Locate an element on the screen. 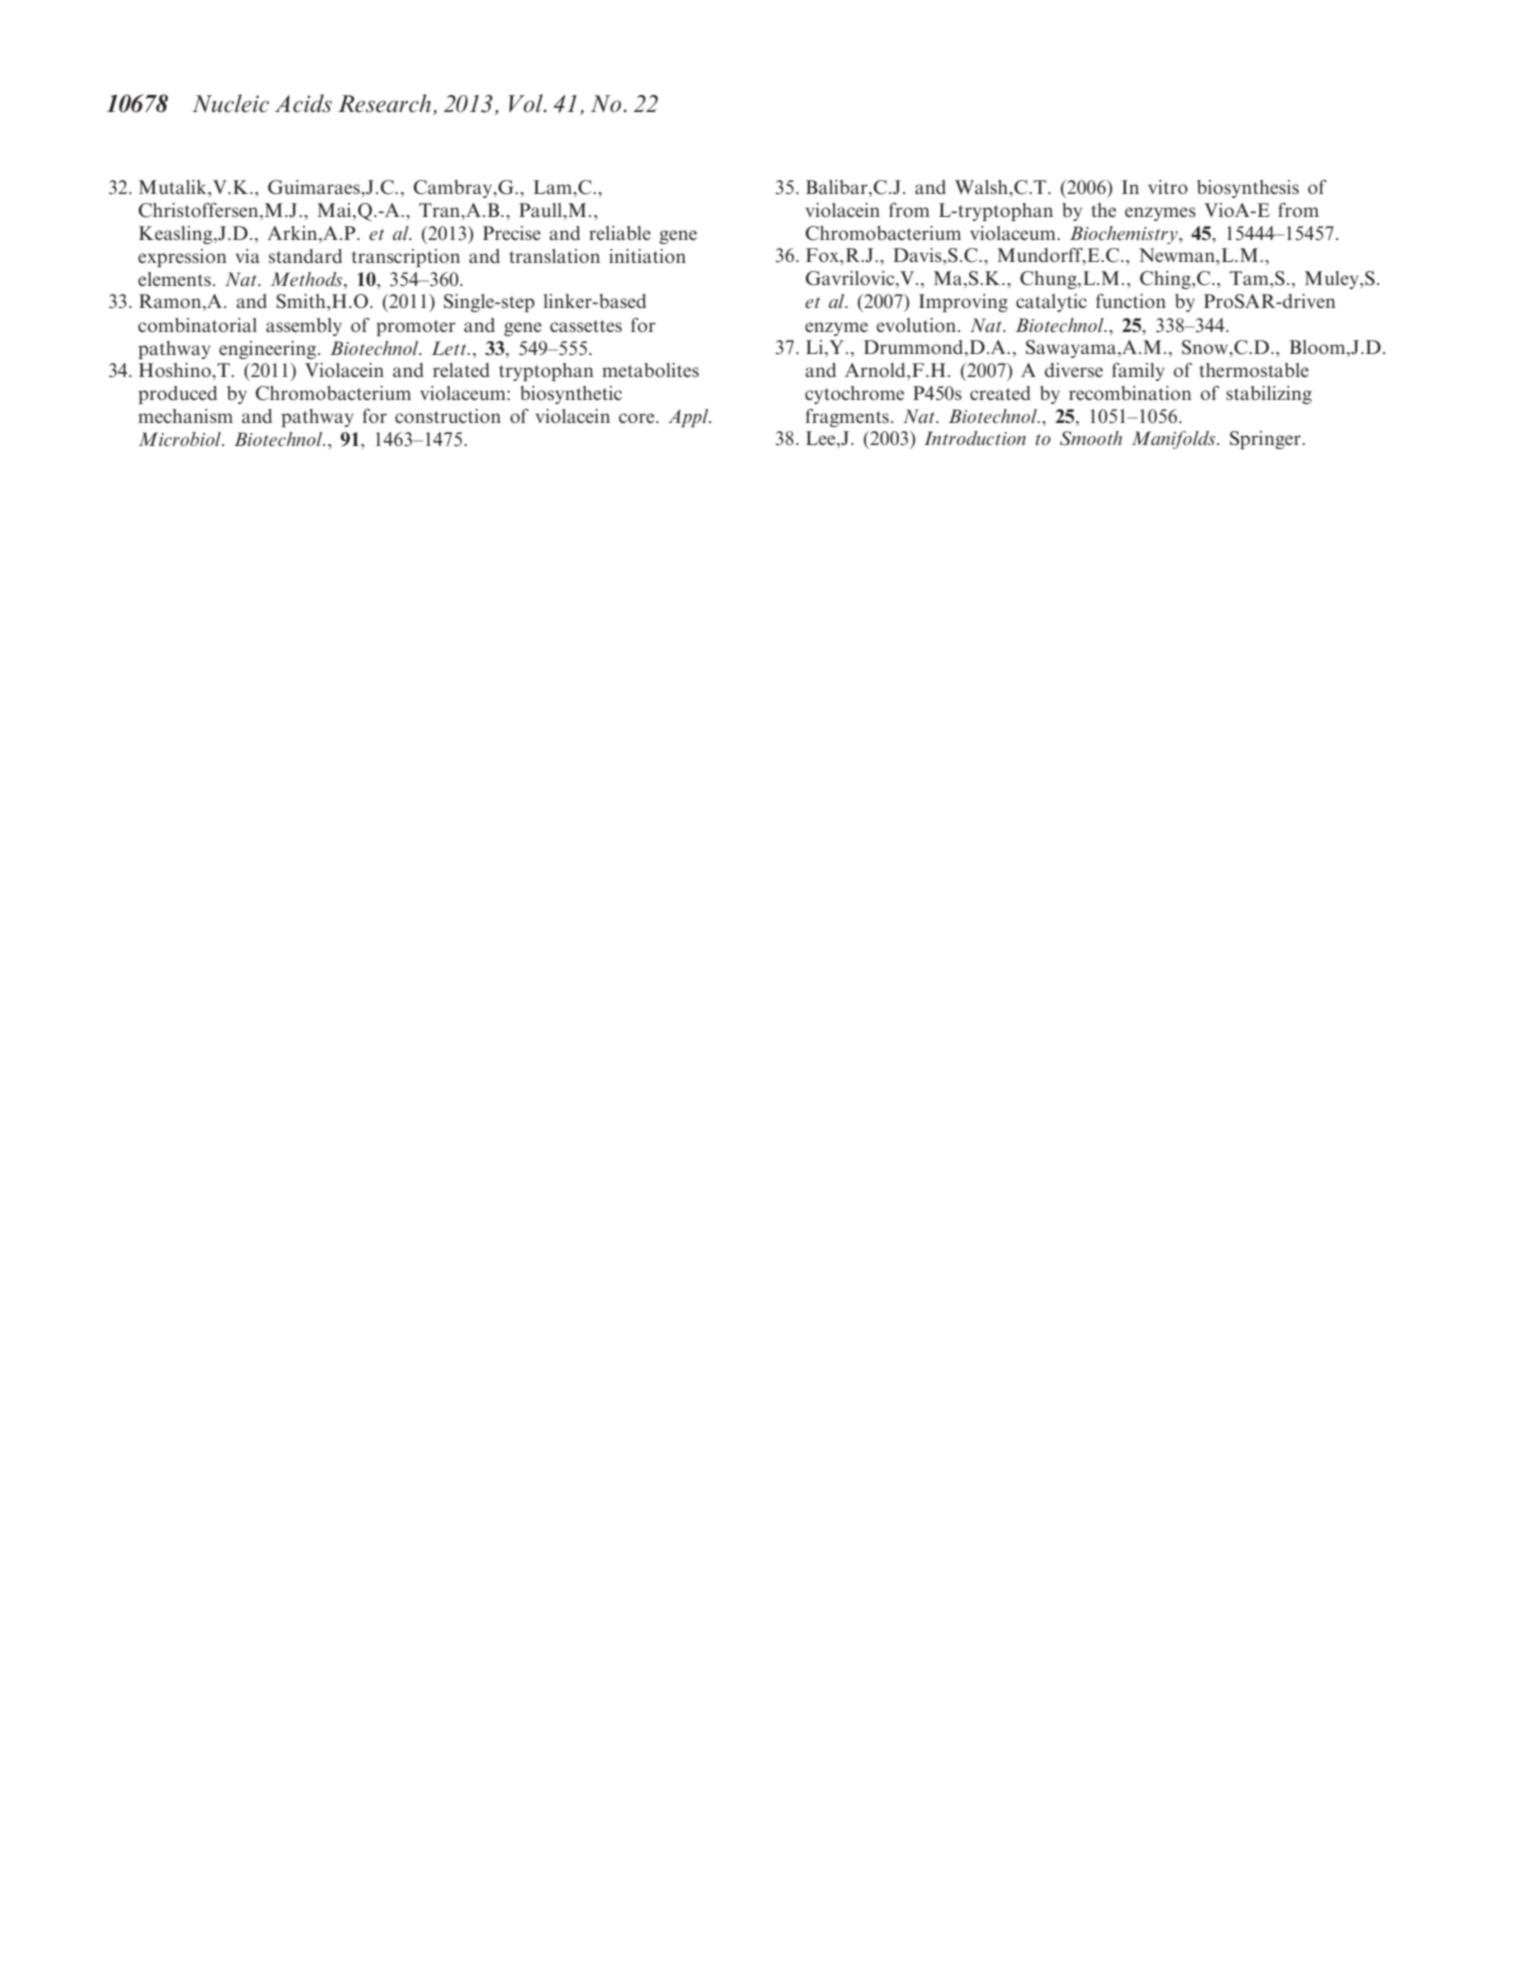  engineering is located at coordinates (267, 350).
